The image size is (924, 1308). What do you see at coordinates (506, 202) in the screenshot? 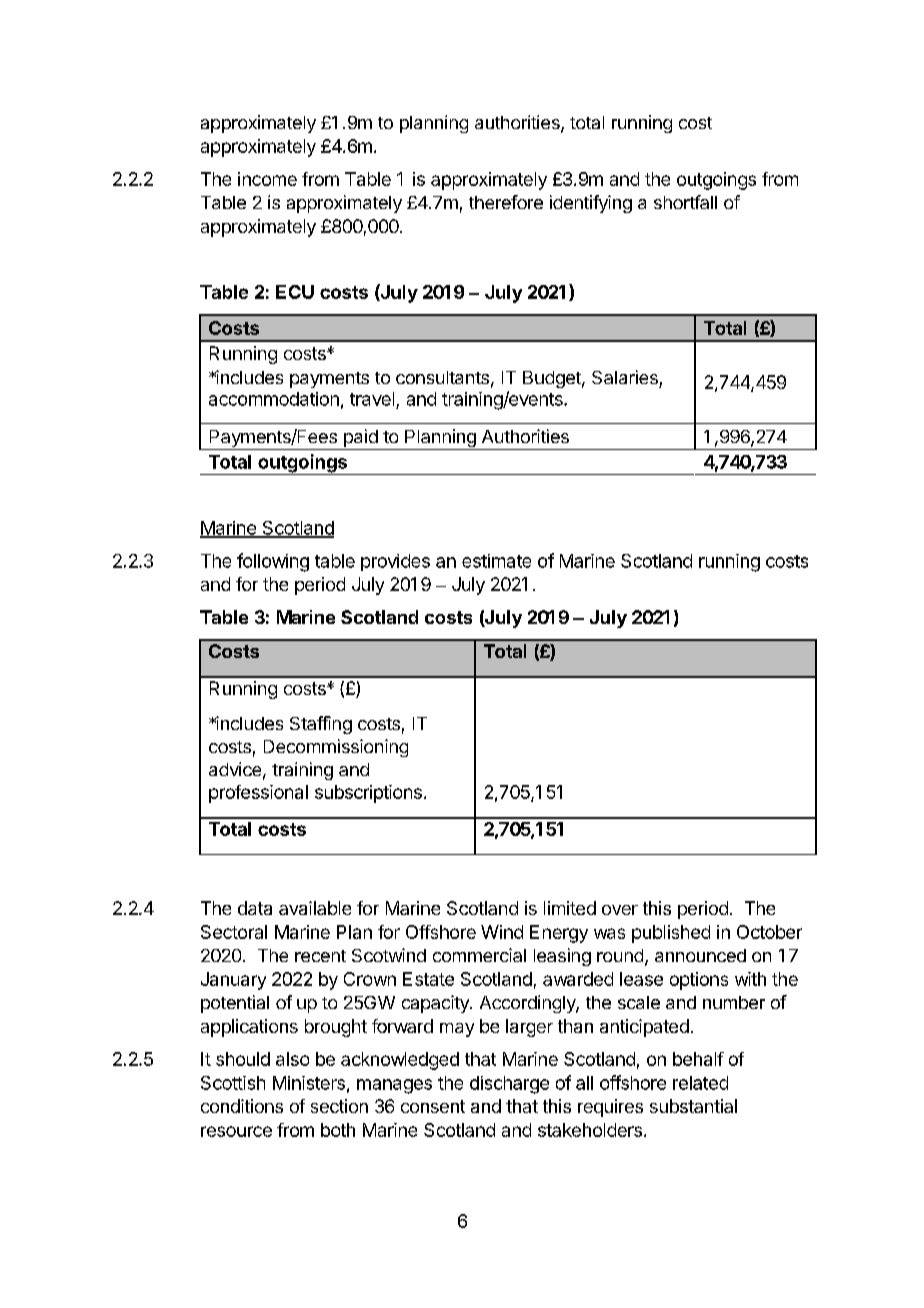
I see `therefore` at bounding box center [506, 202].
